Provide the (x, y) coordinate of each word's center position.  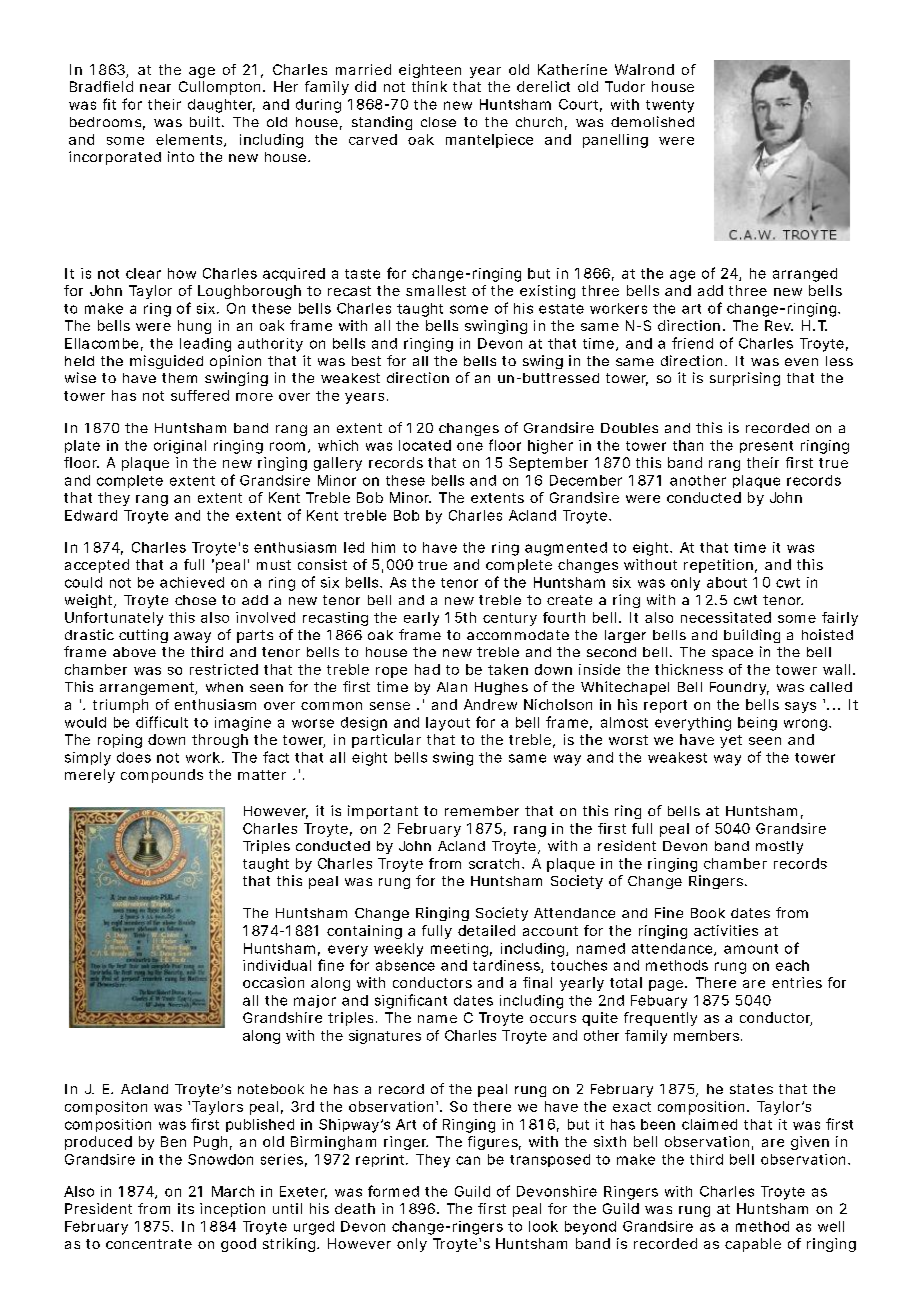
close (438, 122)
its (186, 1208)
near (155, 88)
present (766, 447)
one (470, 446)
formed (393, 1191)
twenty (670, 106)
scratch (494, 863)
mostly (779, 847)
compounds (162, 776)
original (180, 447)
